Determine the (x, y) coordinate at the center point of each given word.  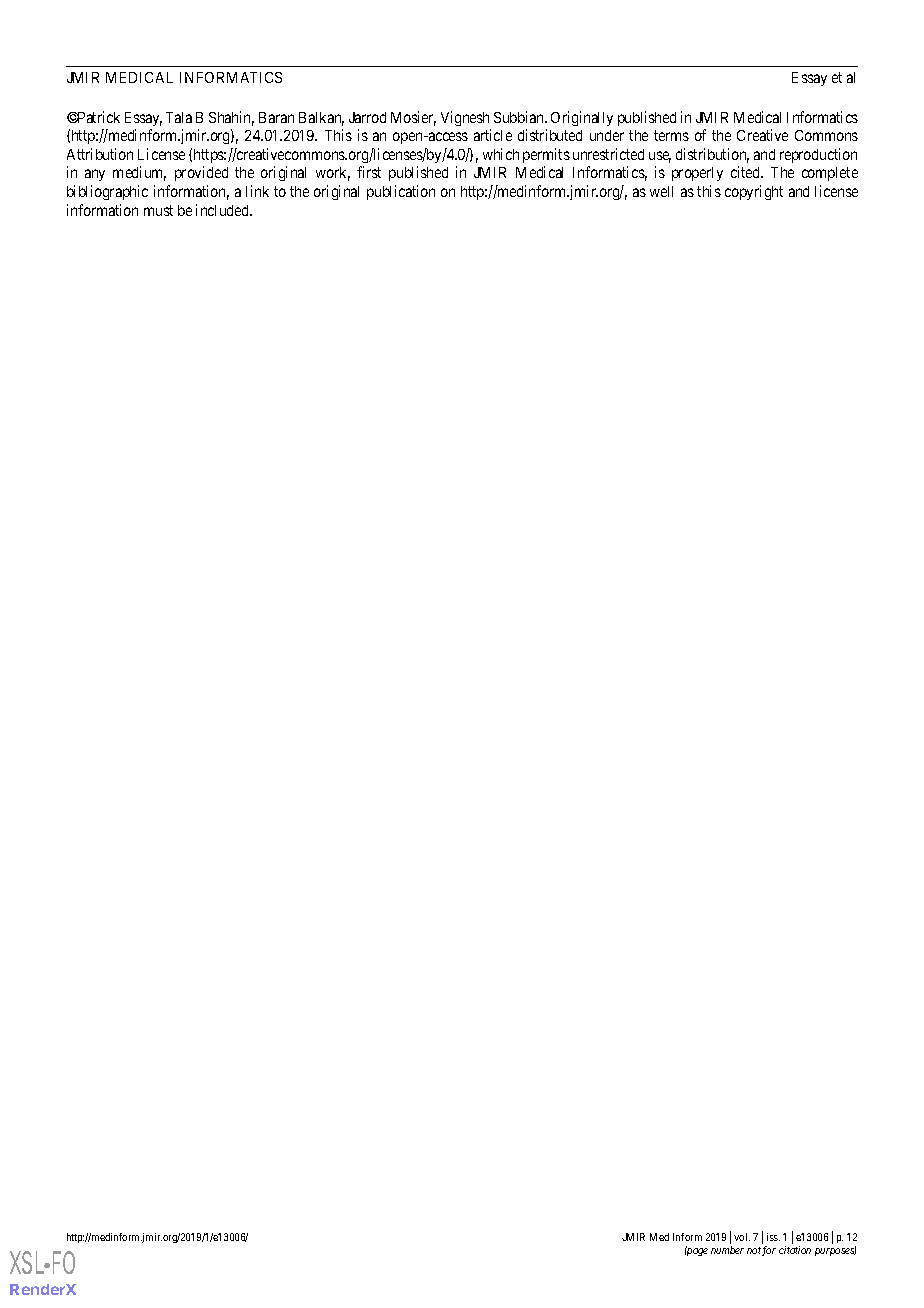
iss (773, 1237)
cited (747, 172)
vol (742, 1237)
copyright (754, 192)
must (158, 210)
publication (401, 192)
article (493, 135)
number (727, 1250)
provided (201, 173)
